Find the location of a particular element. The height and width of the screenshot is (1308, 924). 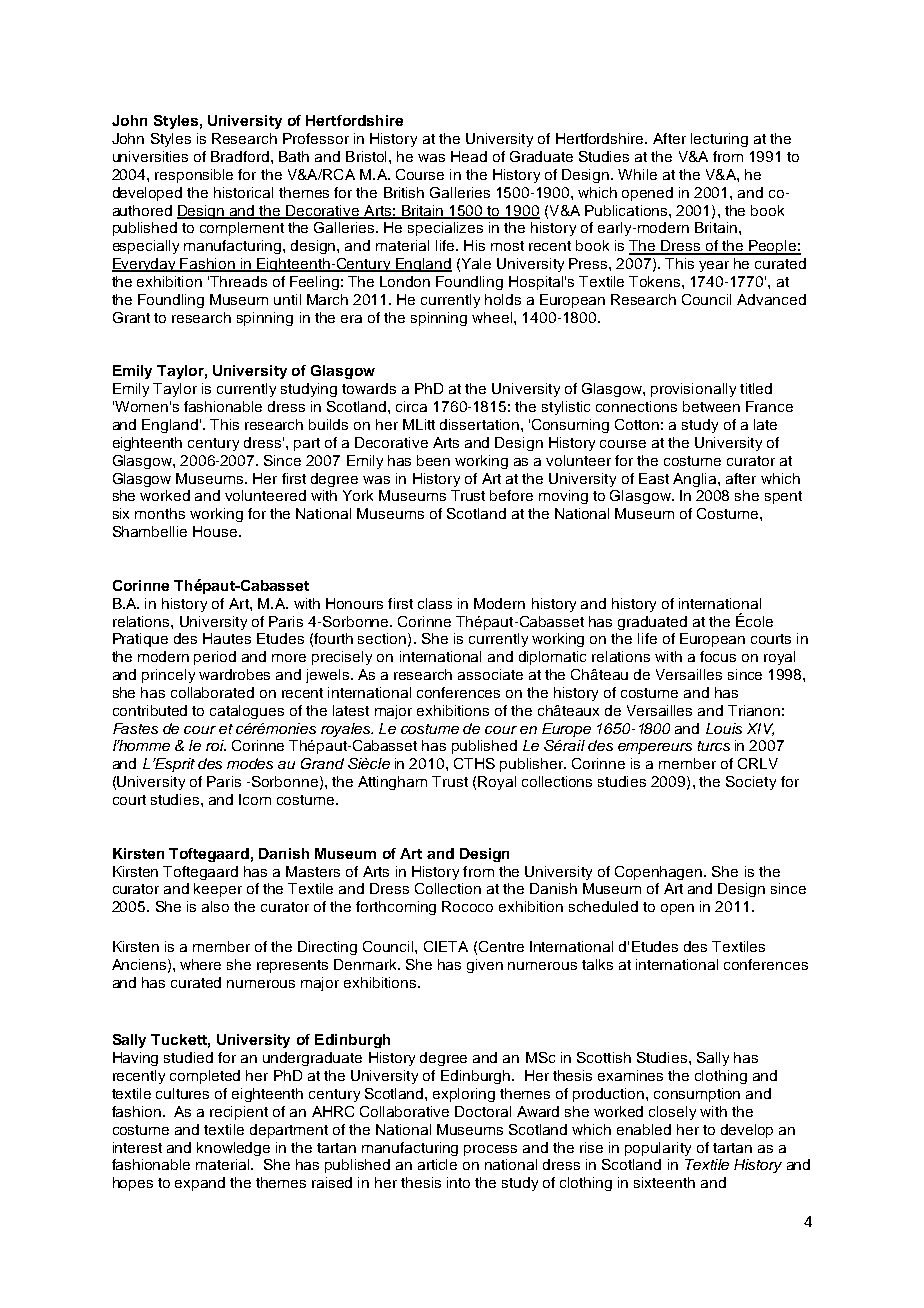

House is located at coordinates (215, 531).
